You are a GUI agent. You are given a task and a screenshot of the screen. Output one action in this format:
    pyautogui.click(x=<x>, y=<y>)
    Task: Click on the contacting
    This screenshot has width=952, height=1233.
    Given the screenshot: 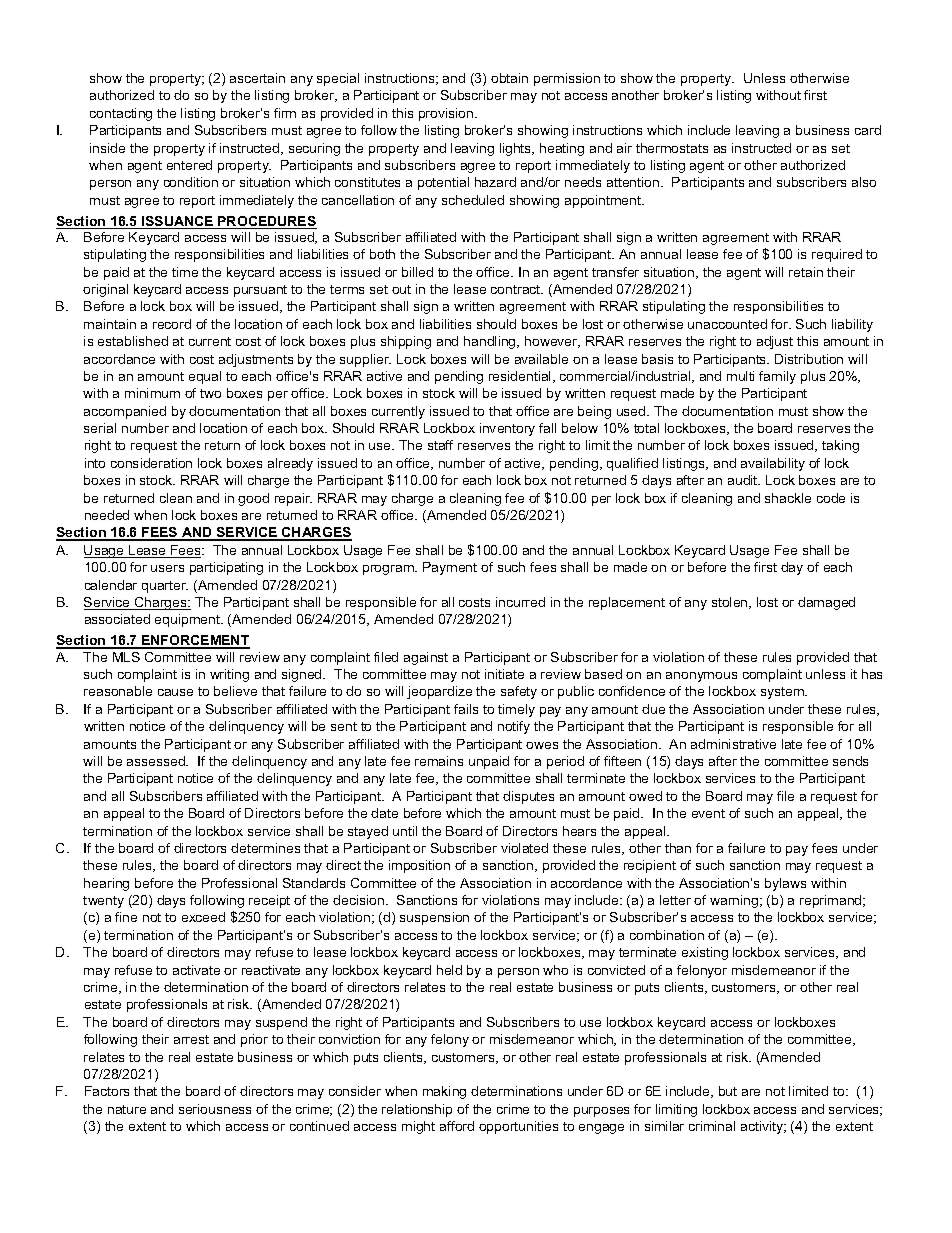 What is the action you would take?
    pyautogui.click(x=121, y=114)
